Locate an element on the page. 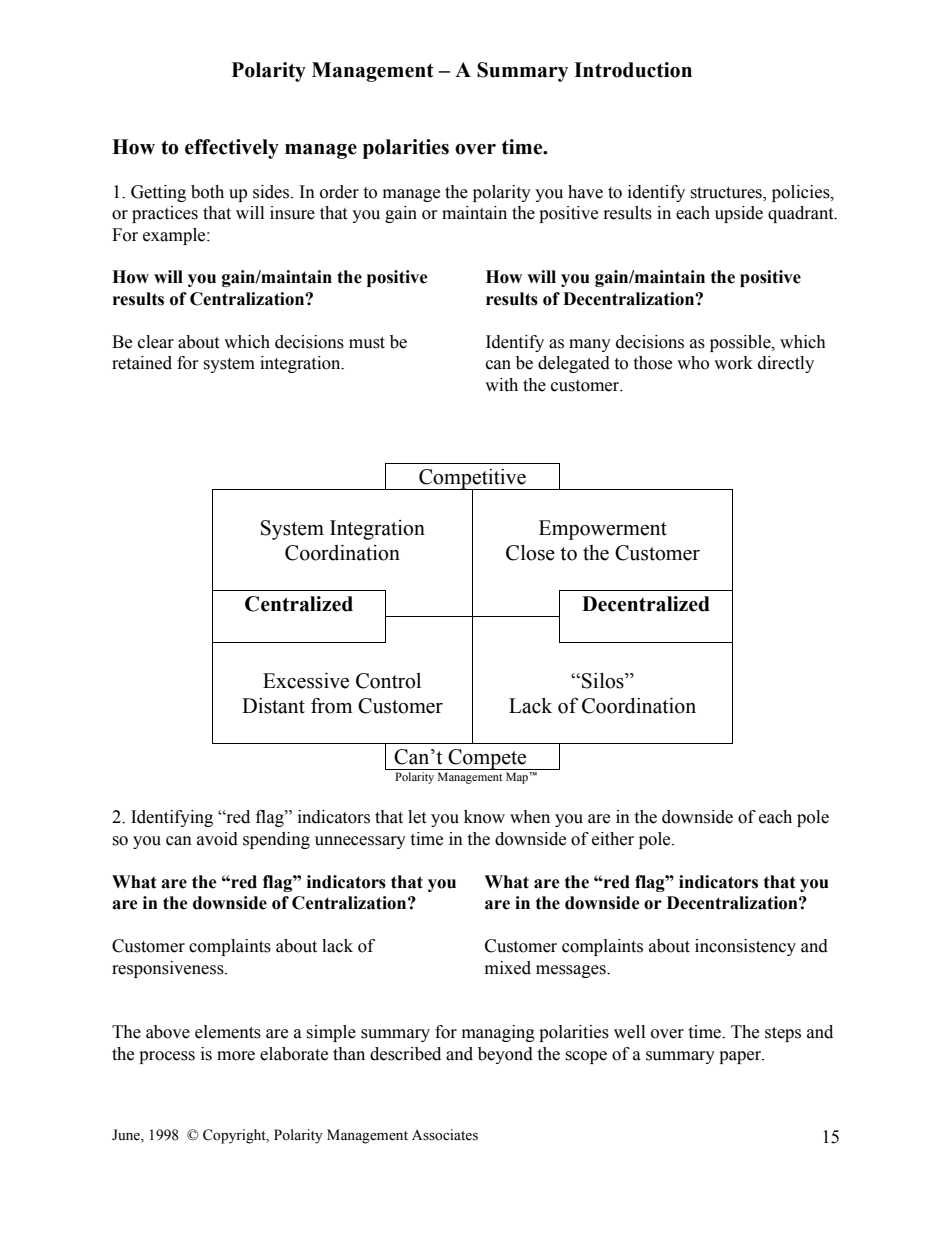  clear is located at coordinates (156, 342).
